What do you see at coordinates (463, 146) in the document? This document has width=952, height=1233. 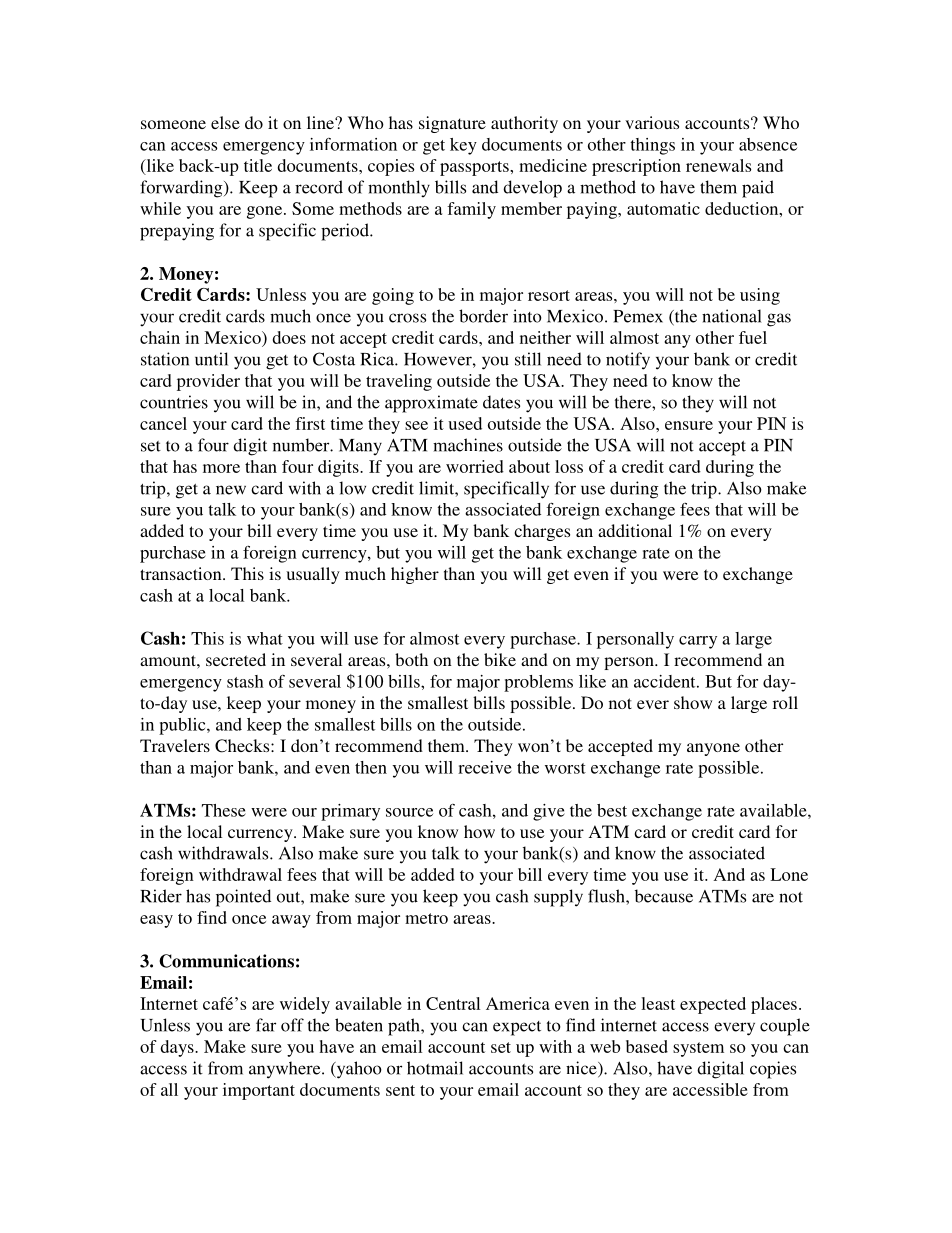 I see `key` at bounding box center [463, 146].
